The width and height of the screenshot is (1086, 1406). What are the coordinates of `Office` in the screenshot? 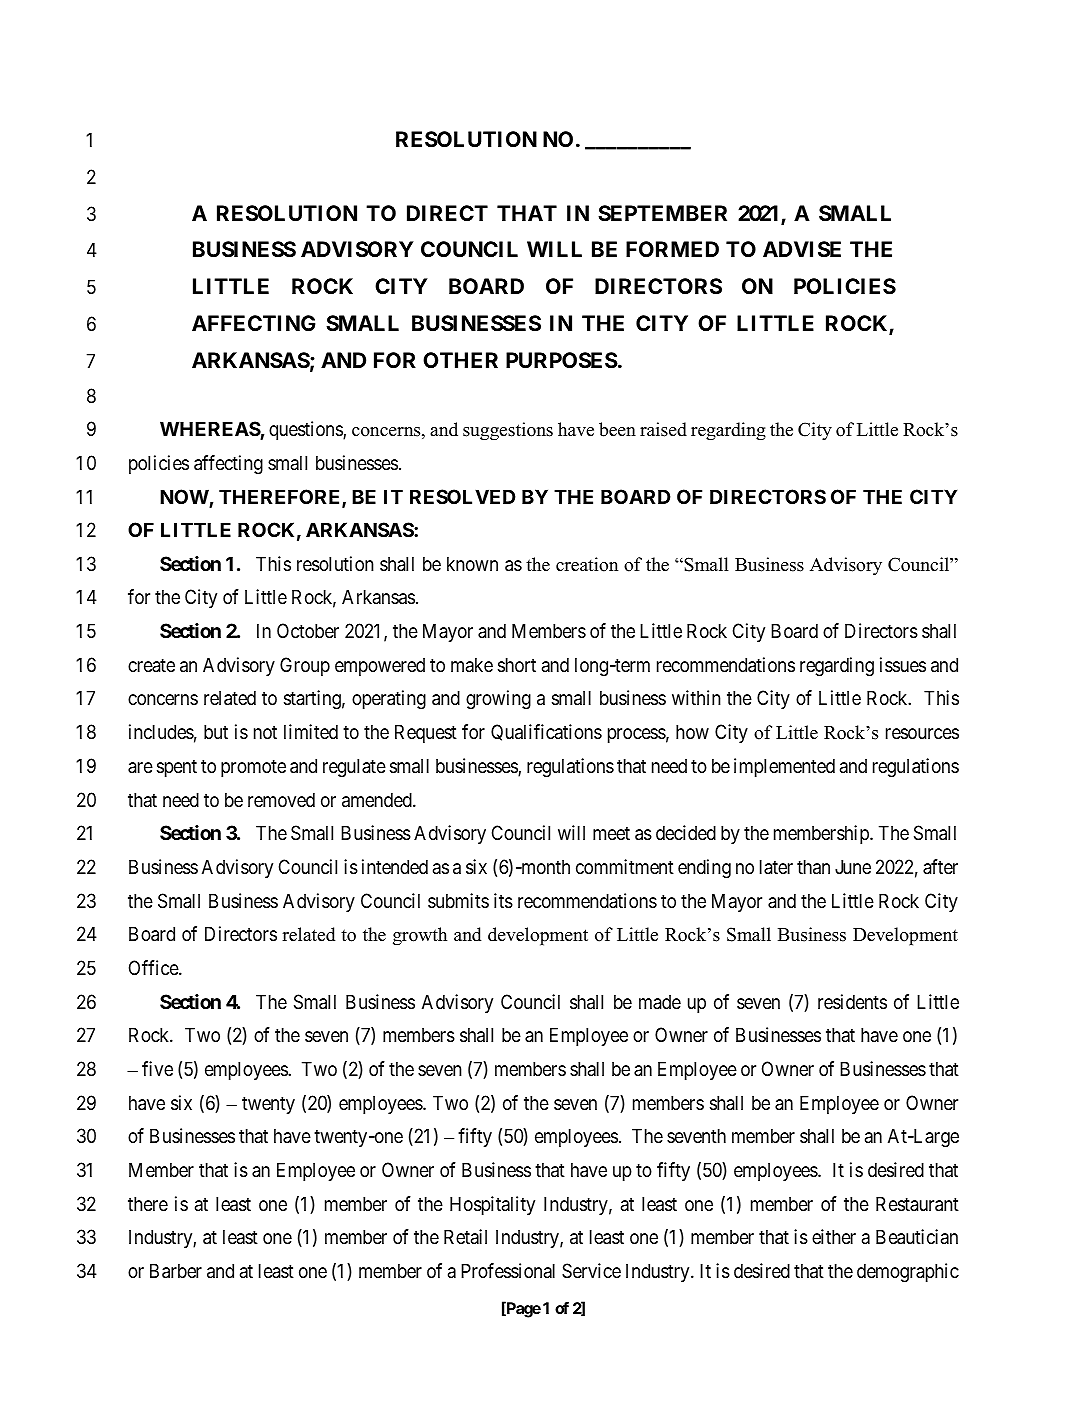 It's located at (154, 968).
